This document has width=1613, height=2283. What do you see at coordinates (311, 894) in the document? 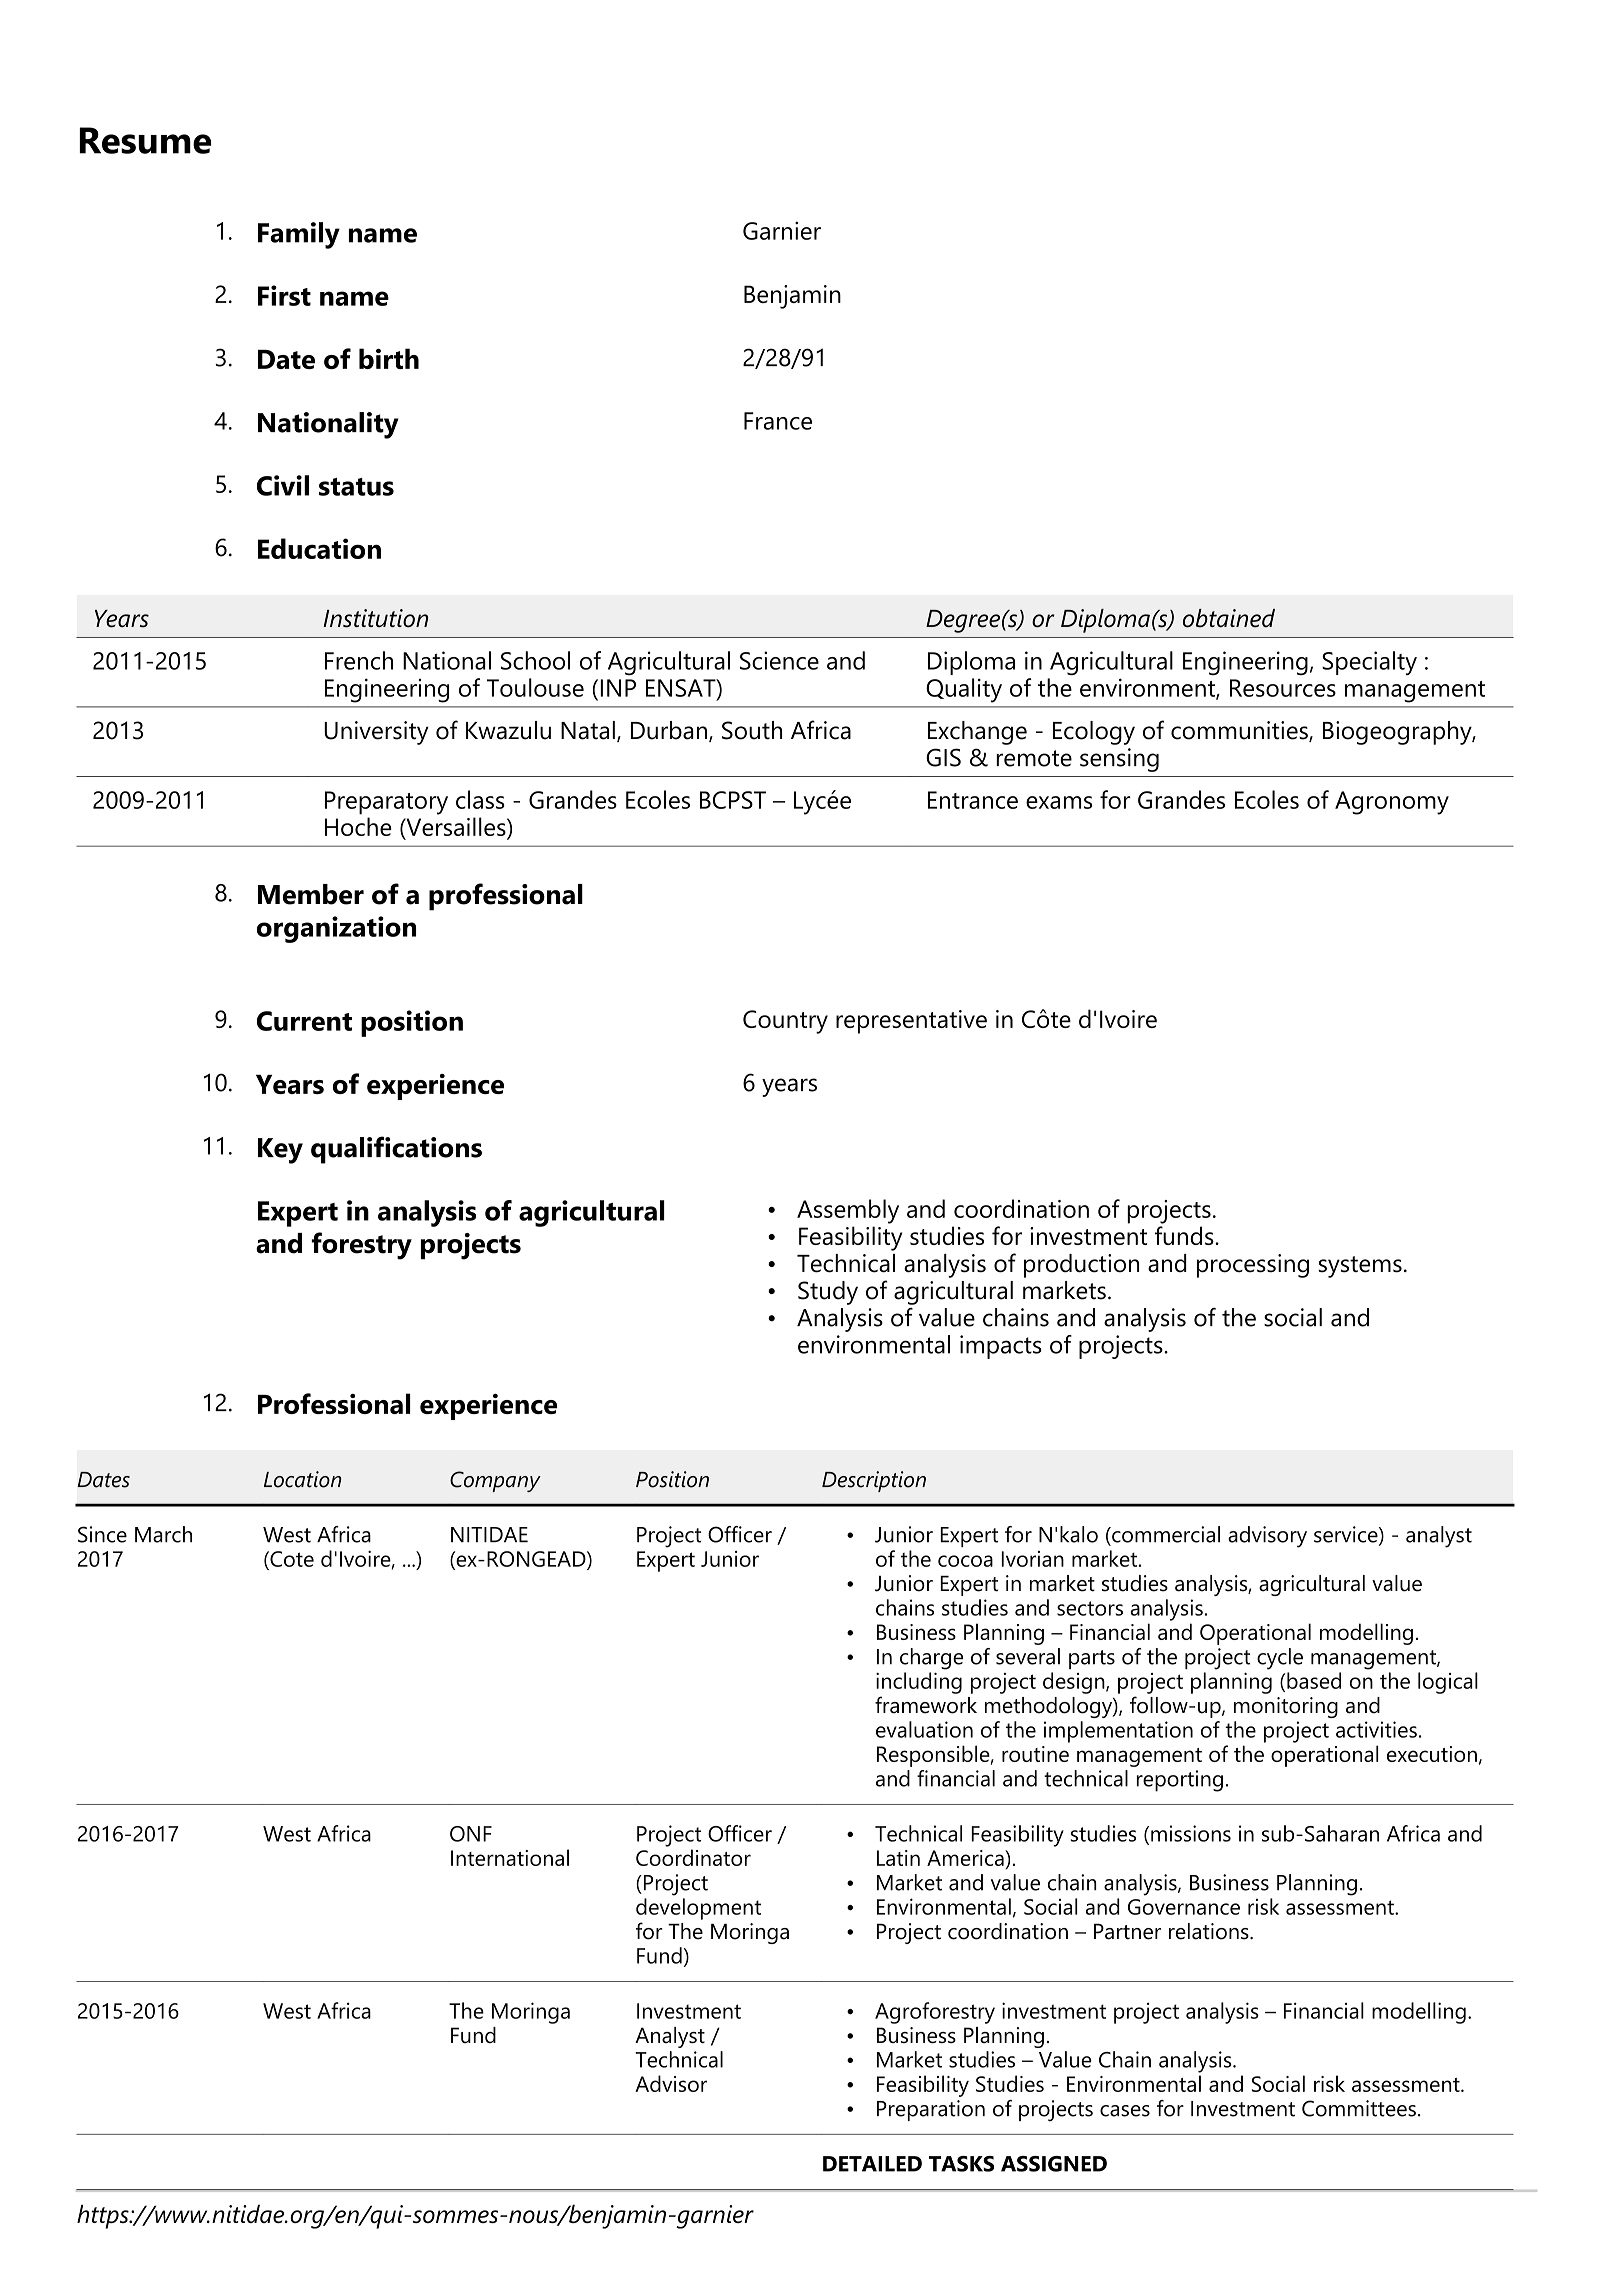
I see `Member` at bounding box center [311, 894].
